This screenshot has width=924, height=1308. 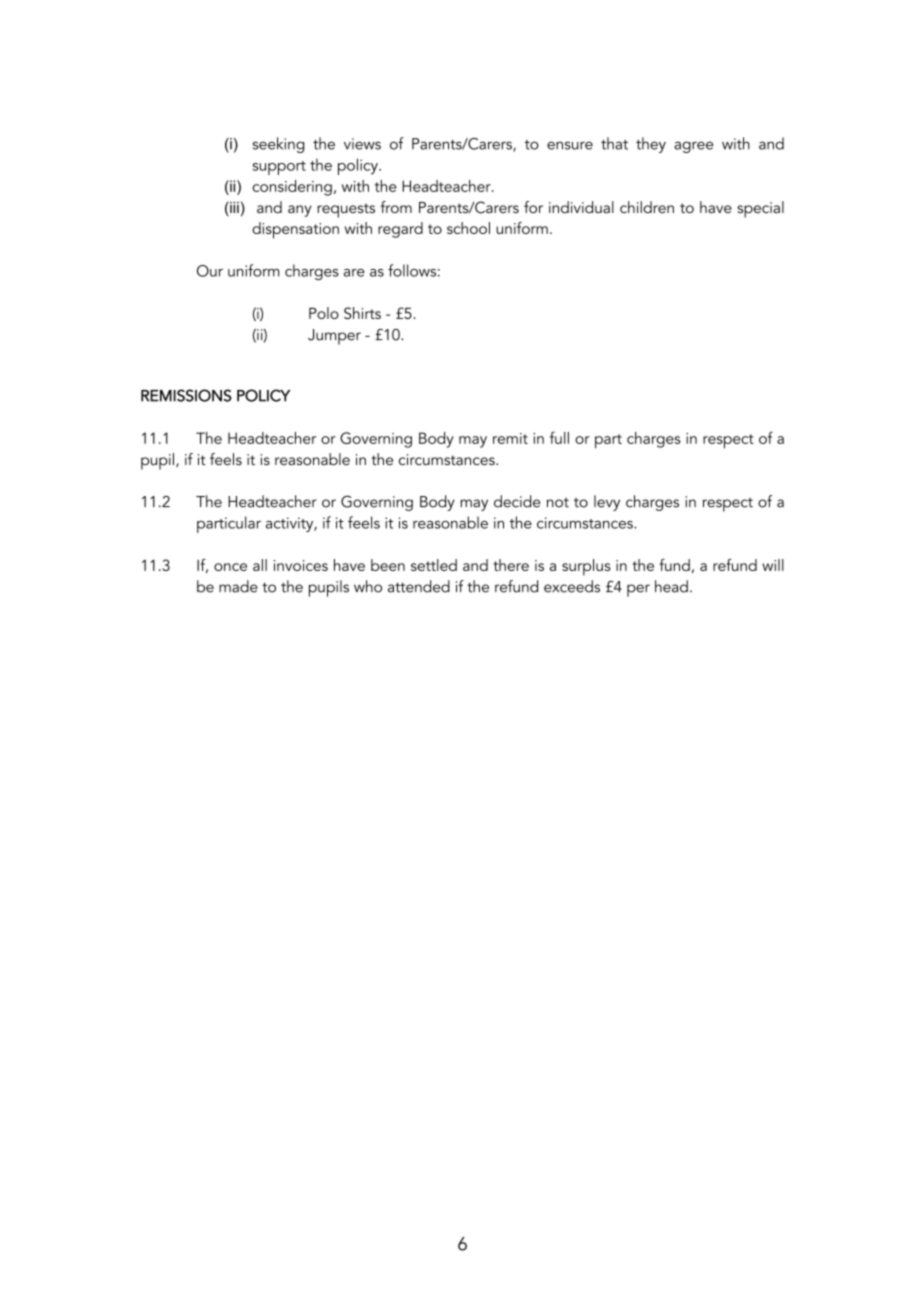 I want to click on there, so click(x=511, y=565).
